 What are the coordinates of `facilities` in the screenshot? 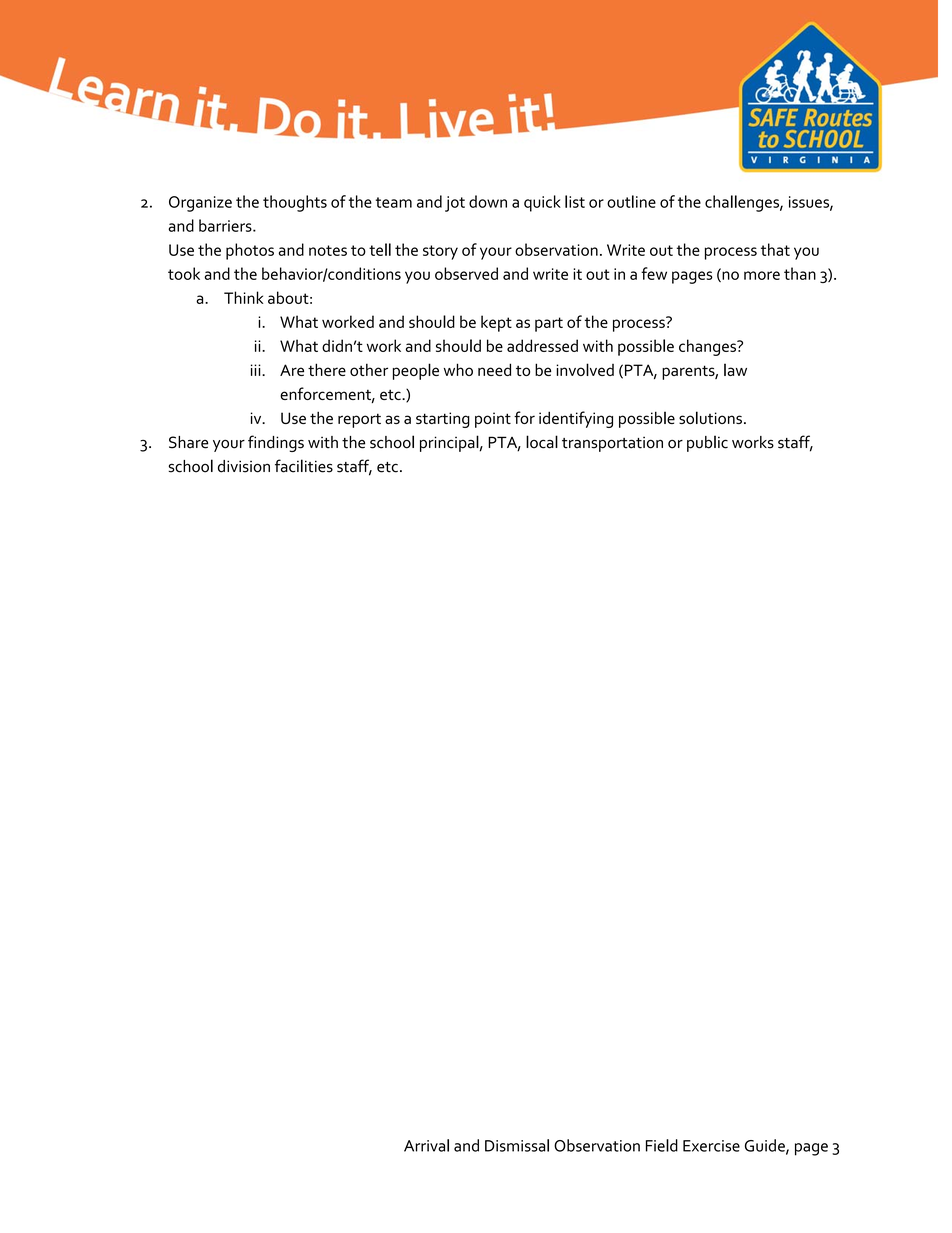 It's located at (304, 466).
